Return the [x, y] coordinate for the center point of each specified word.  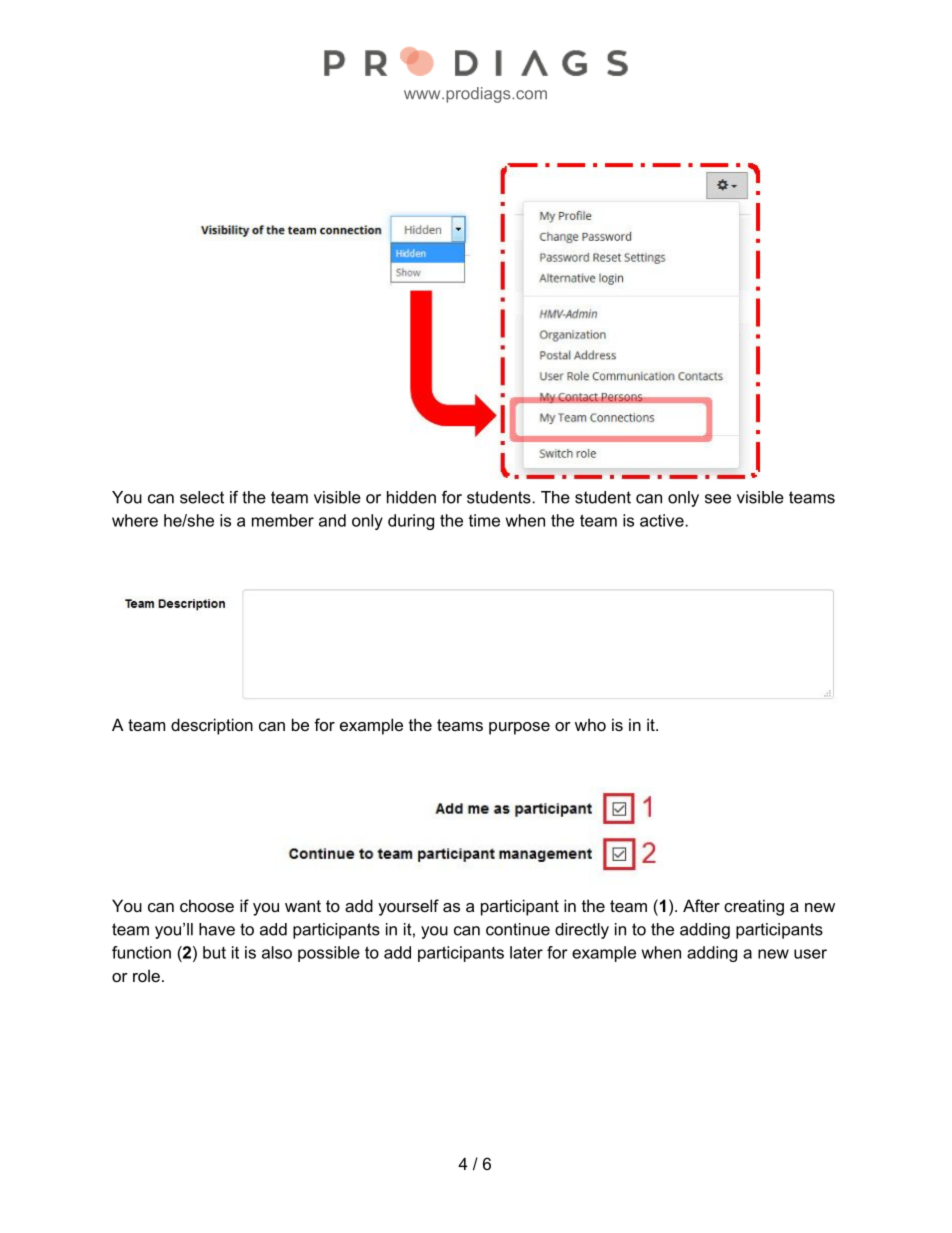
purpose [519, 728]
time [484, 520]
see [718, 499]
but [214, 952]
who [590, 724]
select [202, 497]
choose [207, 905]
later [526, 952]
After [701, 905]
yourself [408, 907]
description [212, 726]
